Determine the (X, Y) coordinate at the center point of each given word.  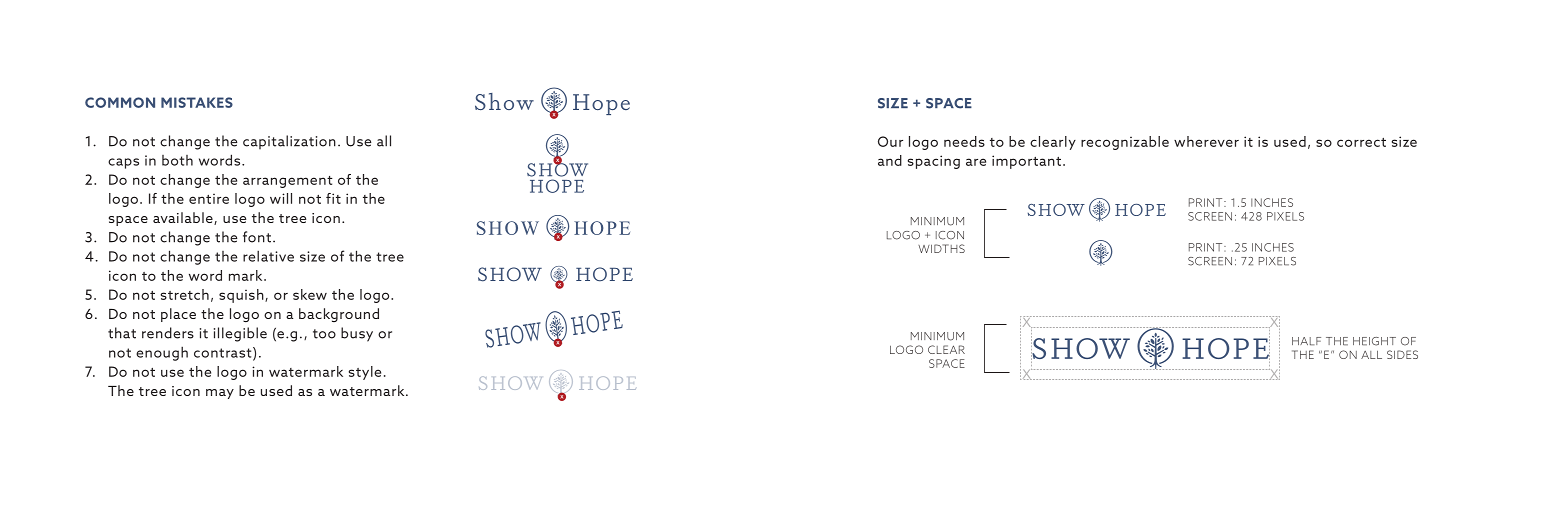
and (890, 160)
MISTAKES (197, 102)
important (1026, 162)
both (177, 160)
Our (890, 141)
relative (268, 256)
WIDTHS (941, 248)
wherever (1206, 141)
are (976, 162)
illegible (240, 334)
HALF (1306, 341)
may (220, 394)
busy (357, 334)
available (184, 218)
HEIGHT (1374, 341)
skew (310, 294)
